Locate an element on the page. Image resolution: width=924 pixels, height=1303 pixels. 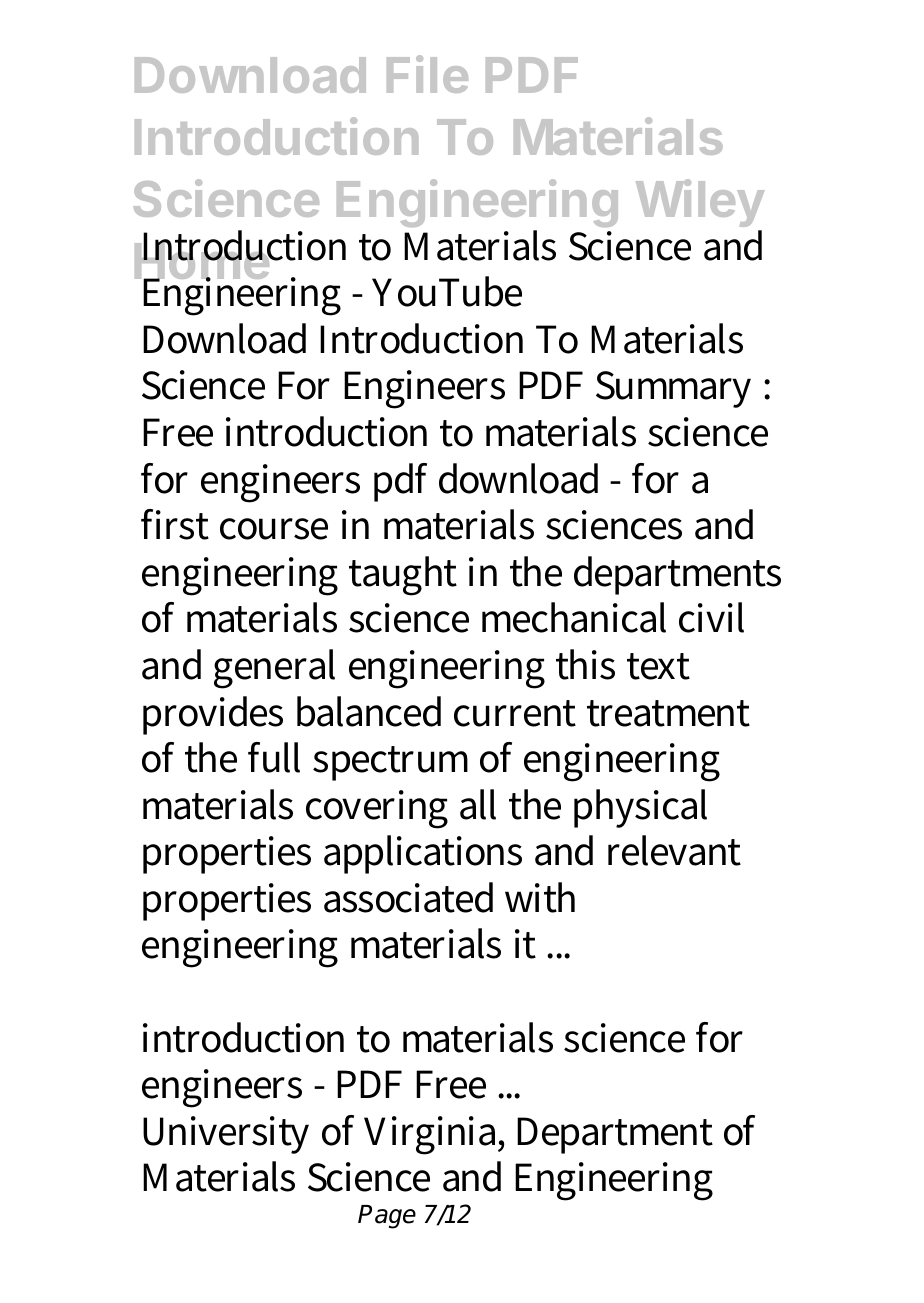
File is located at coordinates (427, 74).
